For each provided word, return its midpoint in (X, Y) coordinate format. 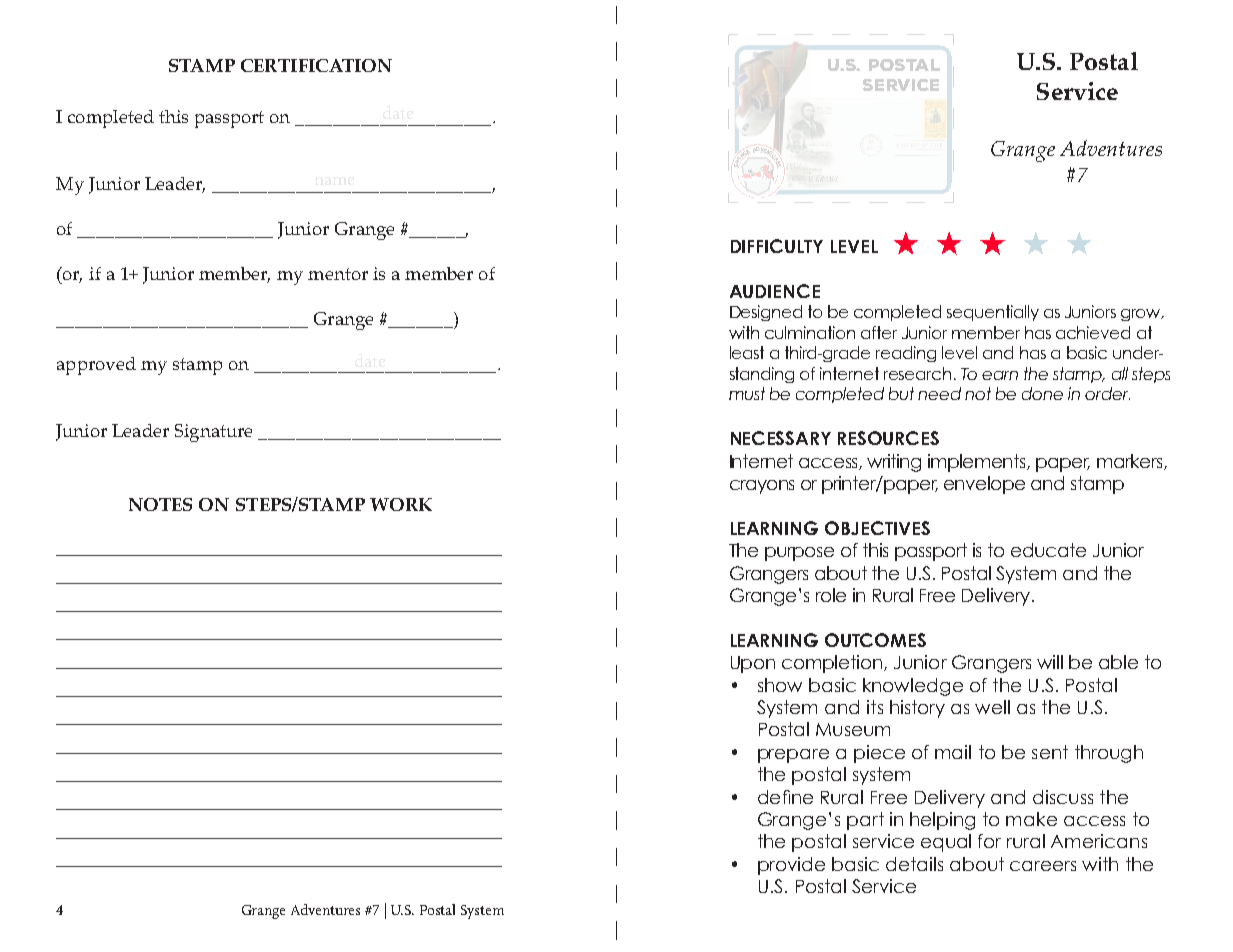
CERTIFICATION (316, 65)
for (989, 841)
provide (791, 866)
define (785, 797)
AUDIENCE (775, 291)
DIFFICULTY (777, 246)
